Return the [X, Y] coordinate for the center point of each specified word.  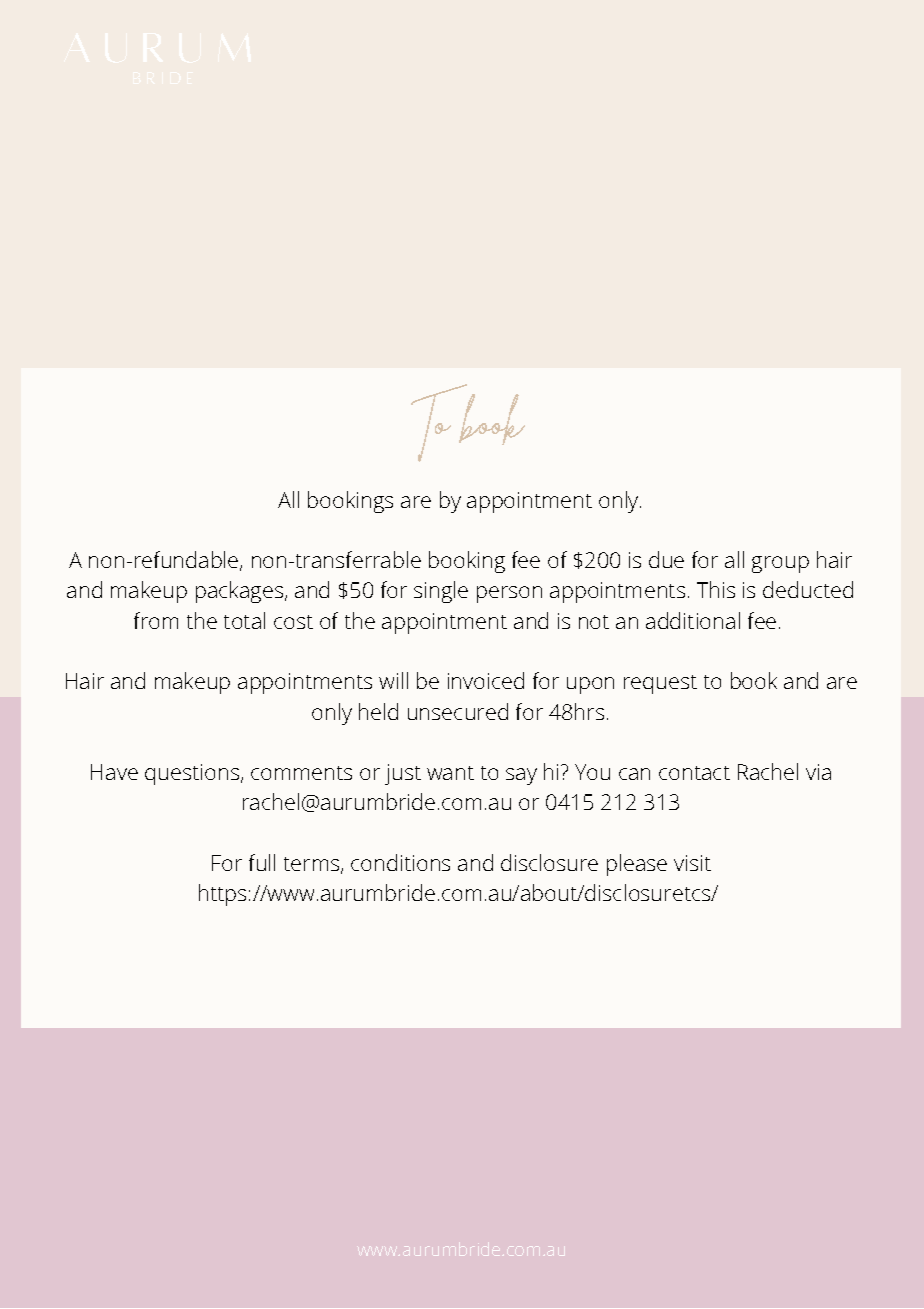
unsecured [458, 711]
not [594, 622]
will [393, 680]
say [521, 776]
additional [693, 620]
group [780, 564]
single [441, 592]
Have [114, 772]
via [818, 772]
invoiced [486, 680]
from [156, 620]
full [262, 862]
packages [241, 592]
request [660, 684]
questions [193, 774]
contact [694, 773]
